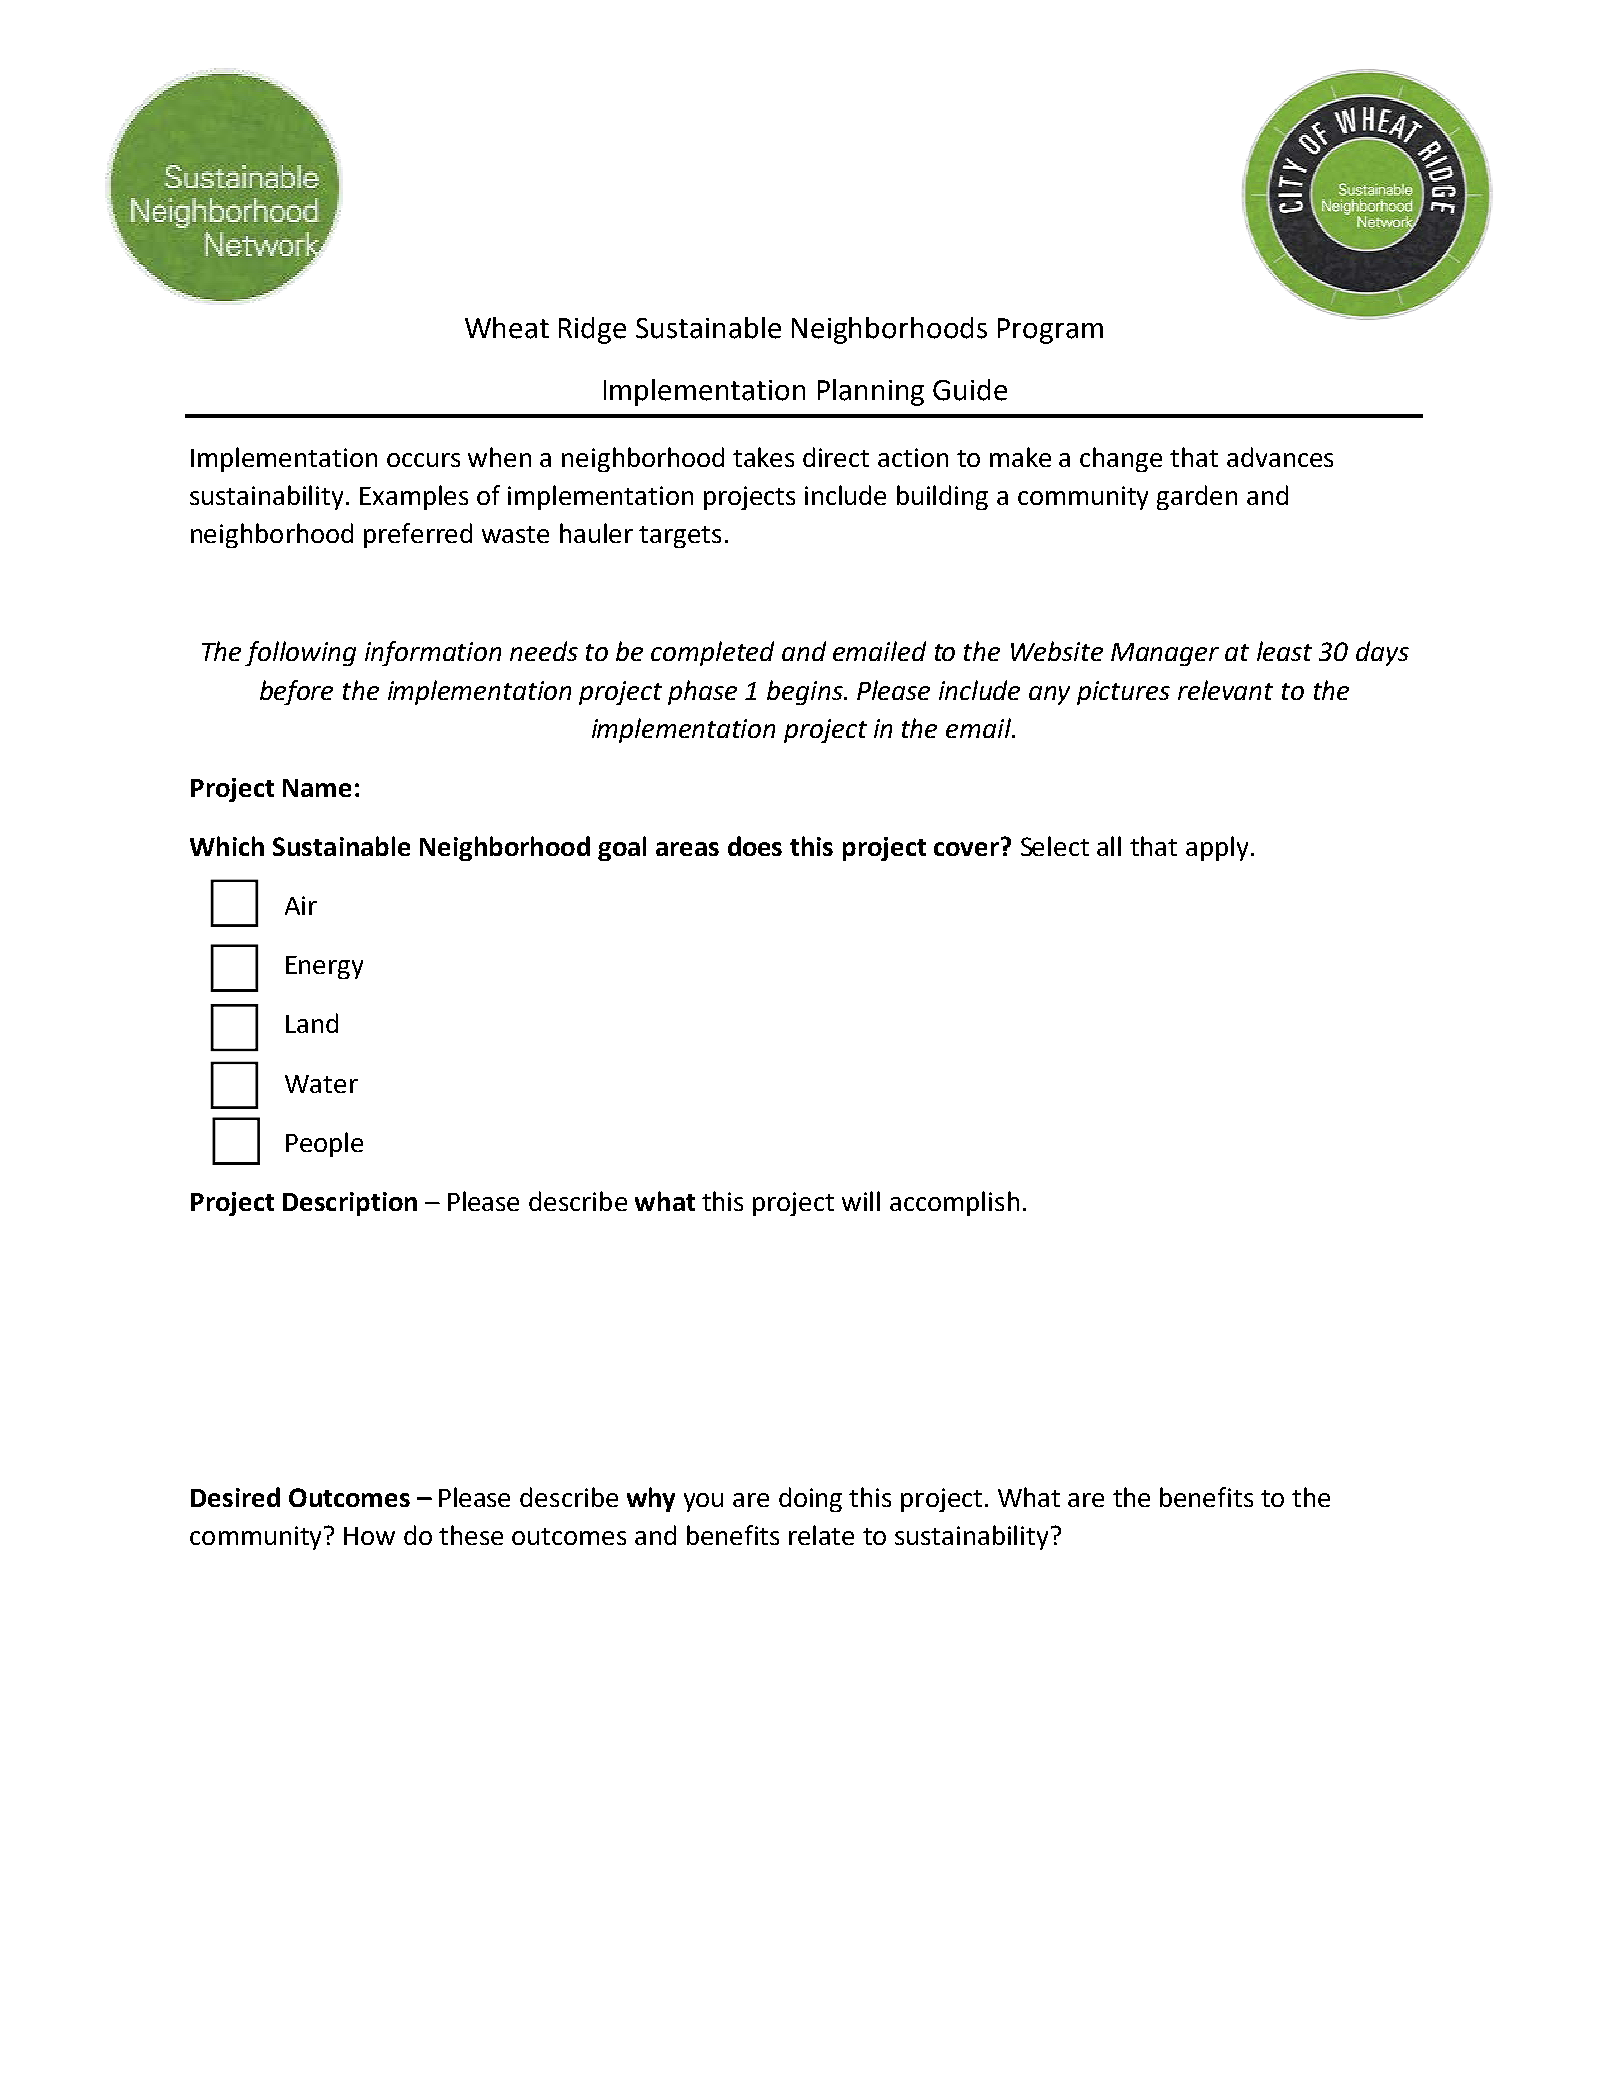 The image size is (1609, 2083). I want to click on apply, so click(1217, 848).
